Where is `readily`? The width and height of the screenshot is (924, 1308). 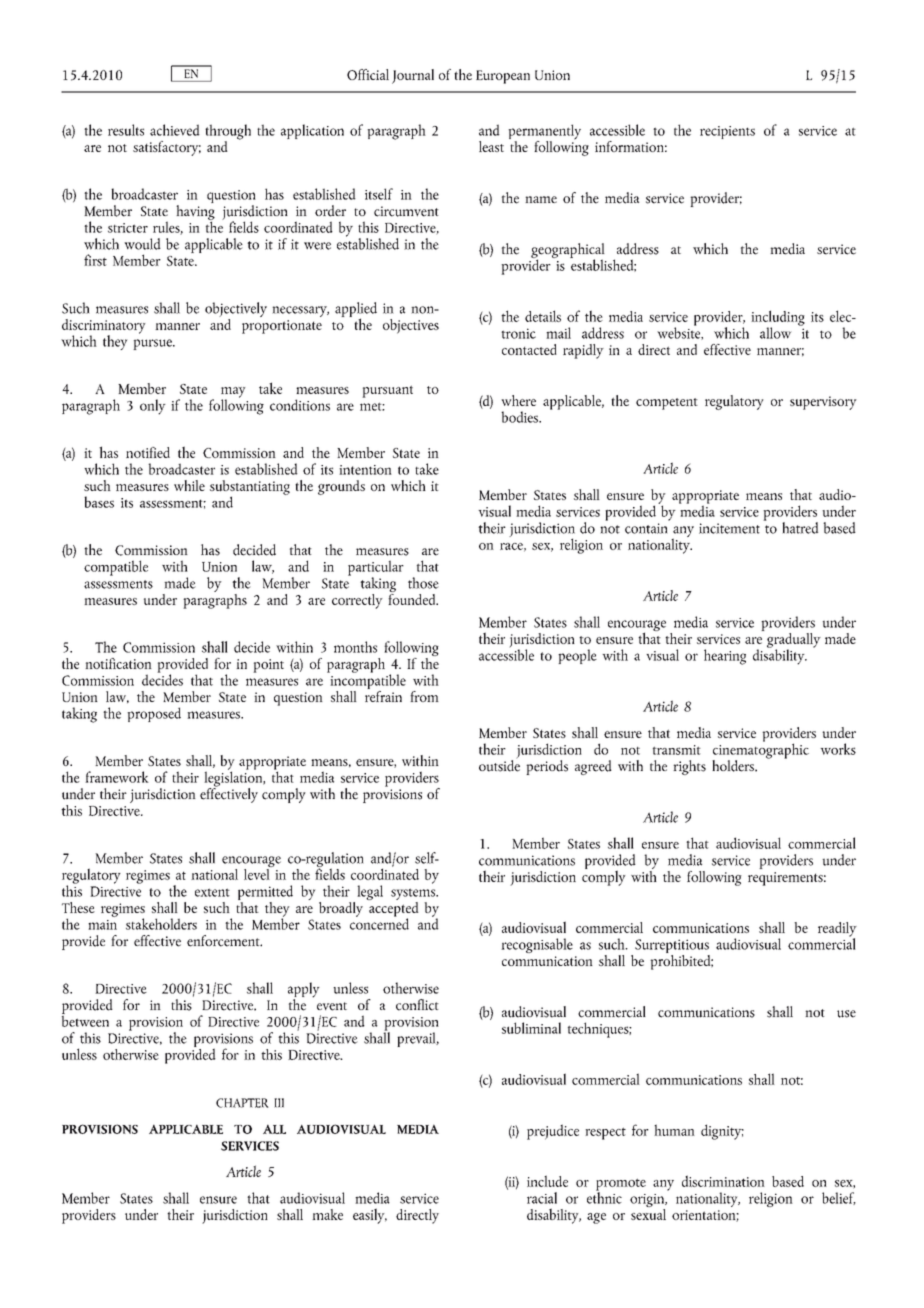
readily is located at coordinates (837, 930).
